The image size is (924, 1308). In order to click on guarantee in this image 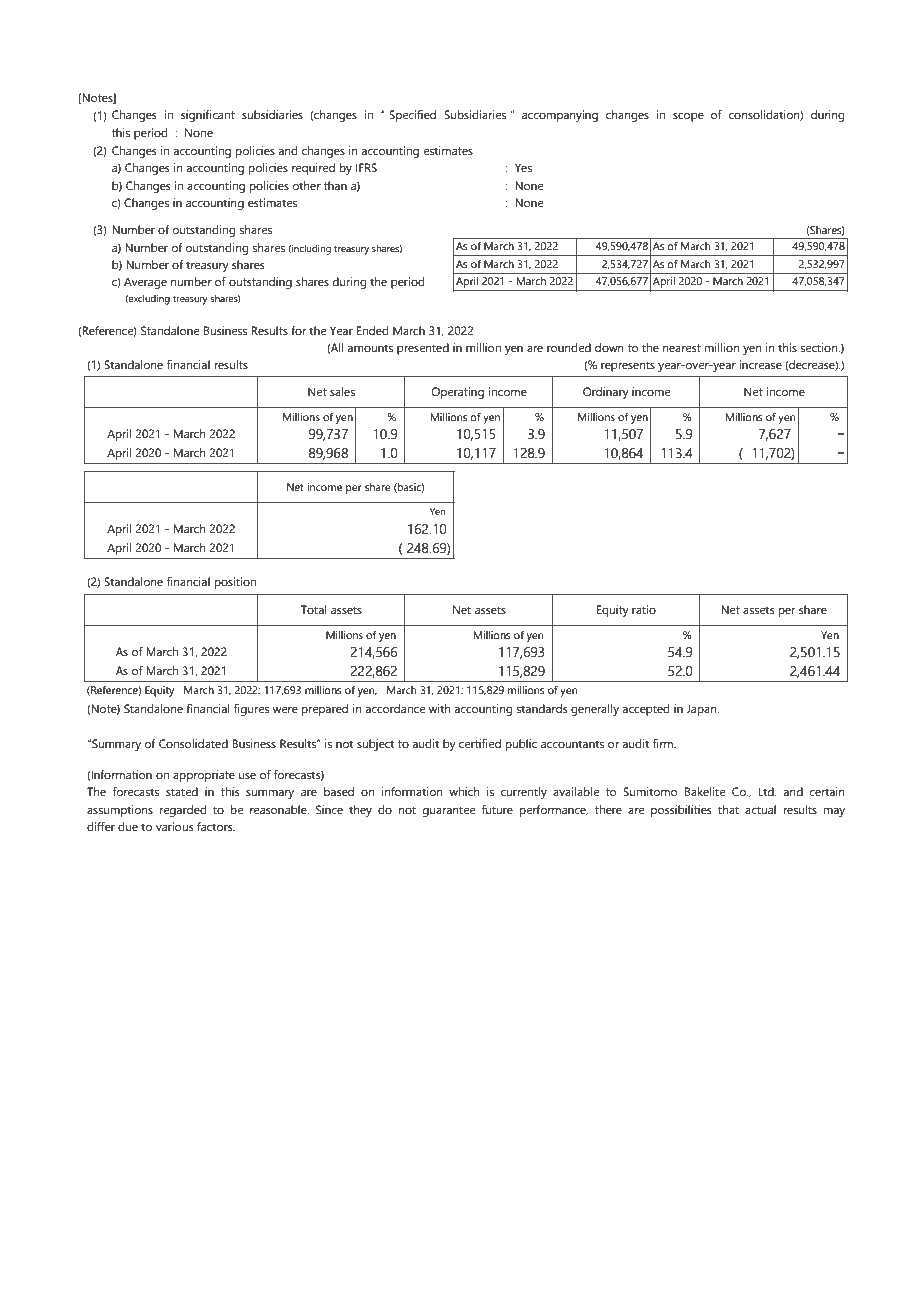, I will do `click(448, 811)`.
